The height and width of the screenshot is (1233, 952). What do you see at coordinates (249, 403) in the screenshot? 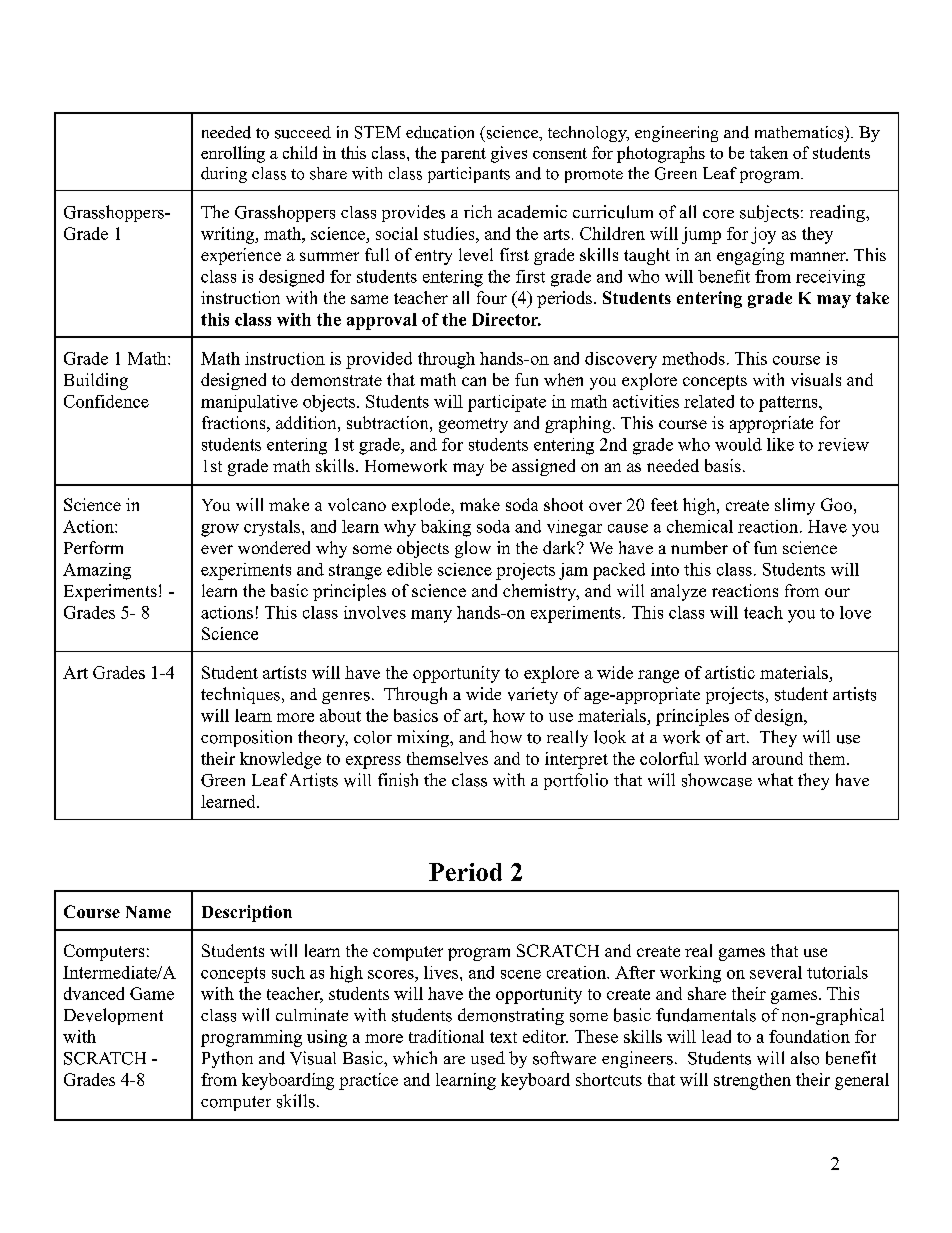
I see `manipulative` at bounding box center [249, 403].
